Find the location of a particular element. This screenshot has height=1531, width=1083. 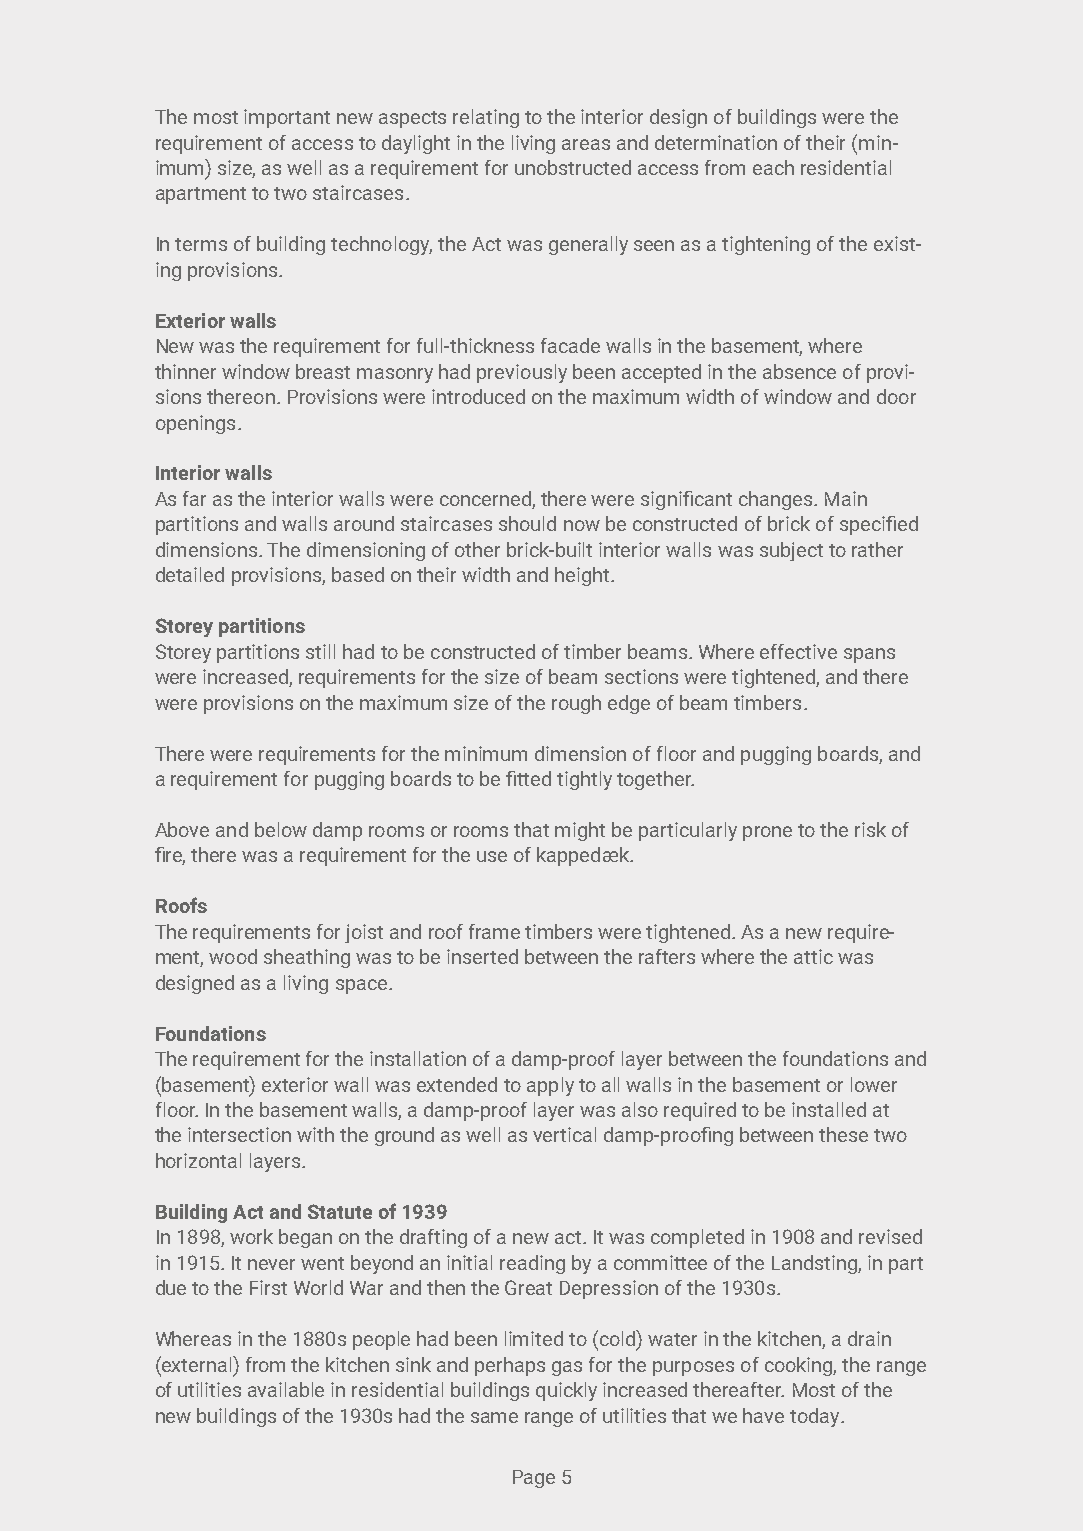

height is located at coordinates (583, 576).
